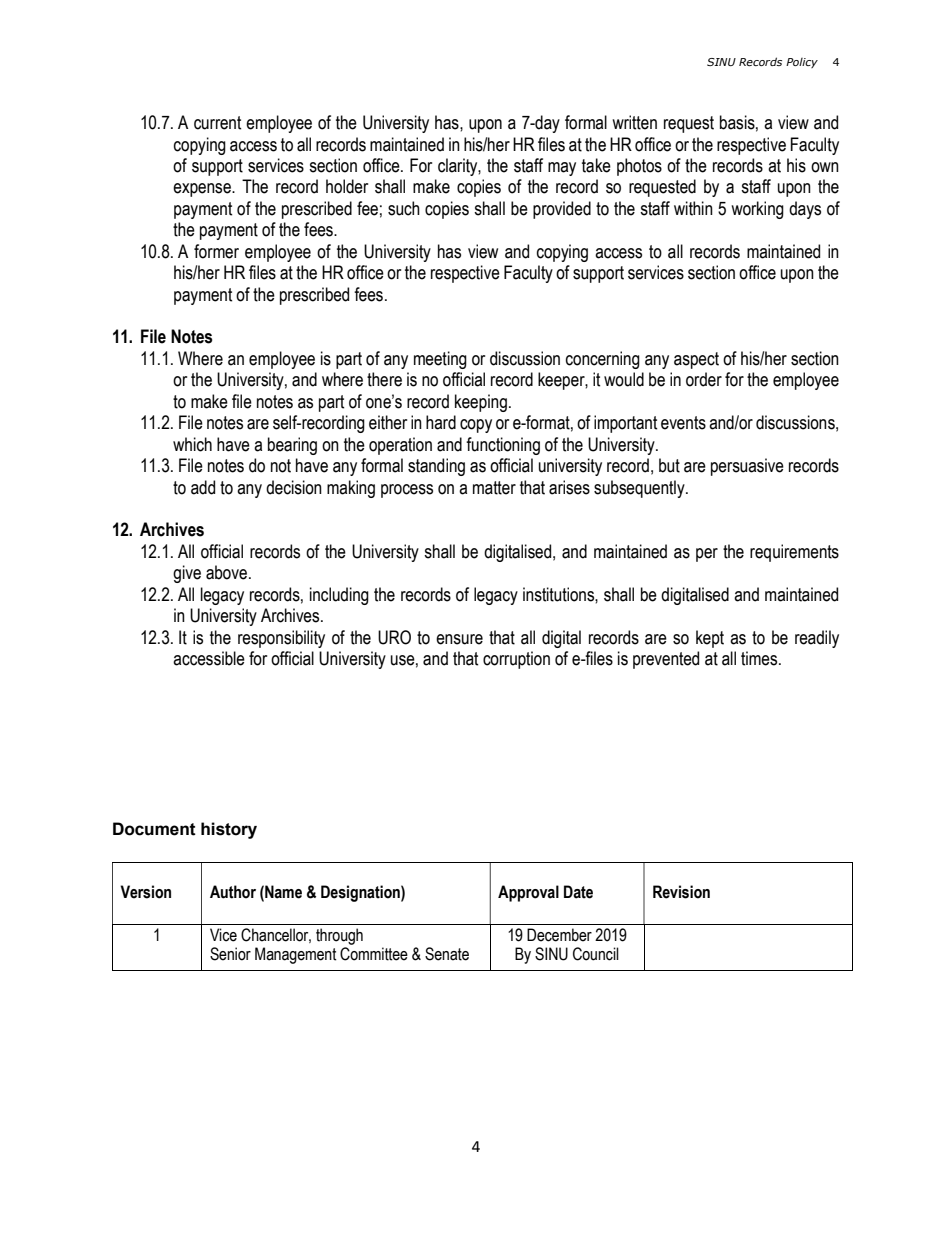 Image resolution: width=952 pixels, height=1233 pixels. I want to click on times, so click(760, 658).
